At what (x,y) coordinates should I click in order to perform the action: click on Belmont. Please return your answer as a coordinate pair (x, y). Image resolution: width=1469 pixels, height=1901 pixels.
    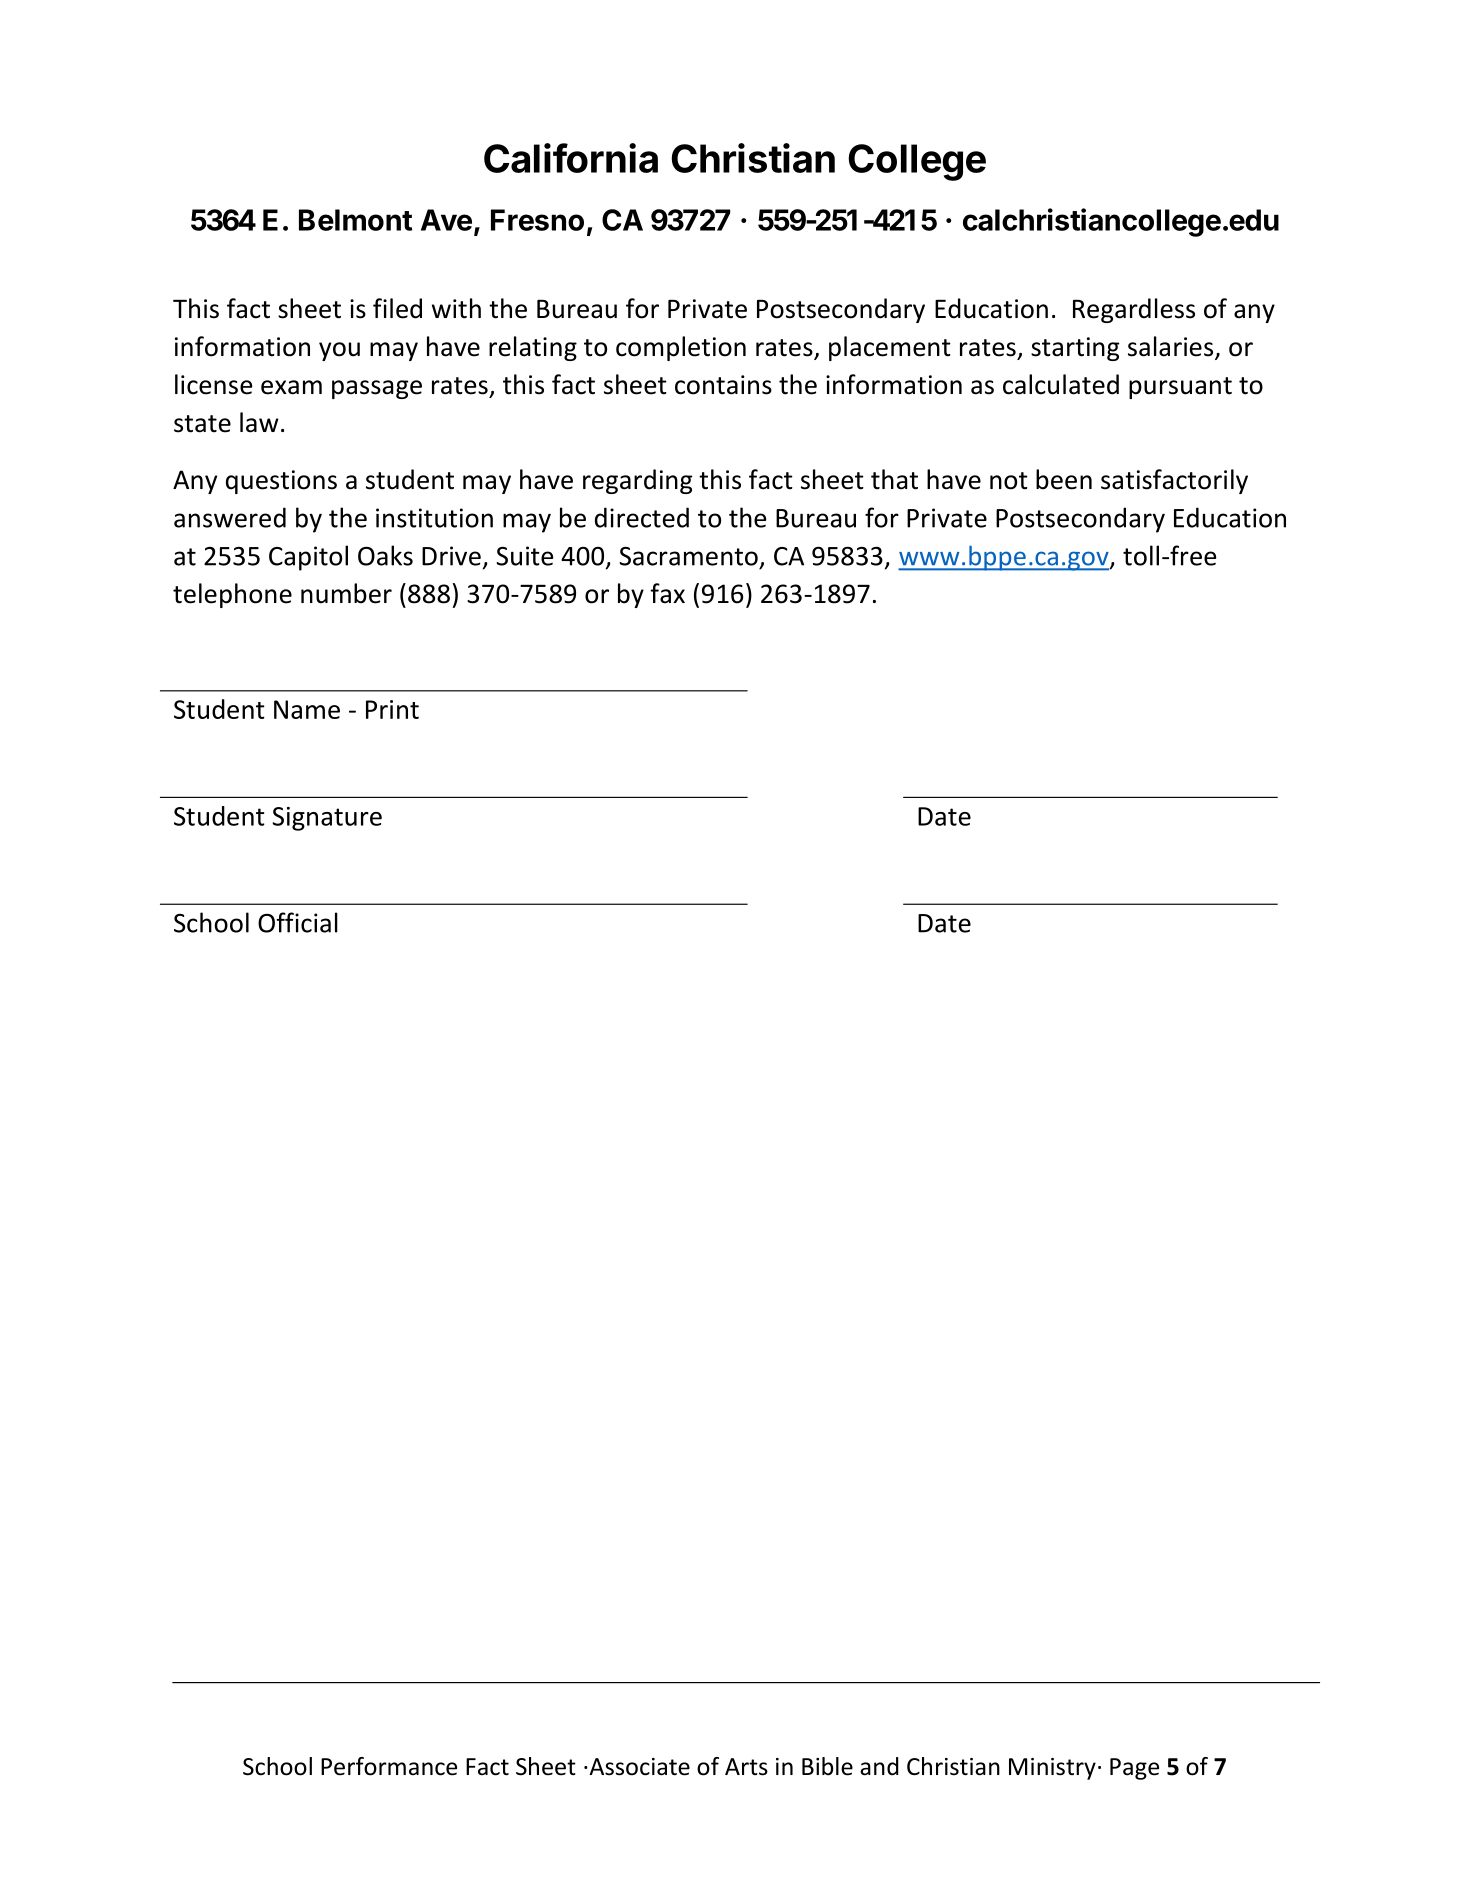
    Looking at the image, I should click on (355, 220).
